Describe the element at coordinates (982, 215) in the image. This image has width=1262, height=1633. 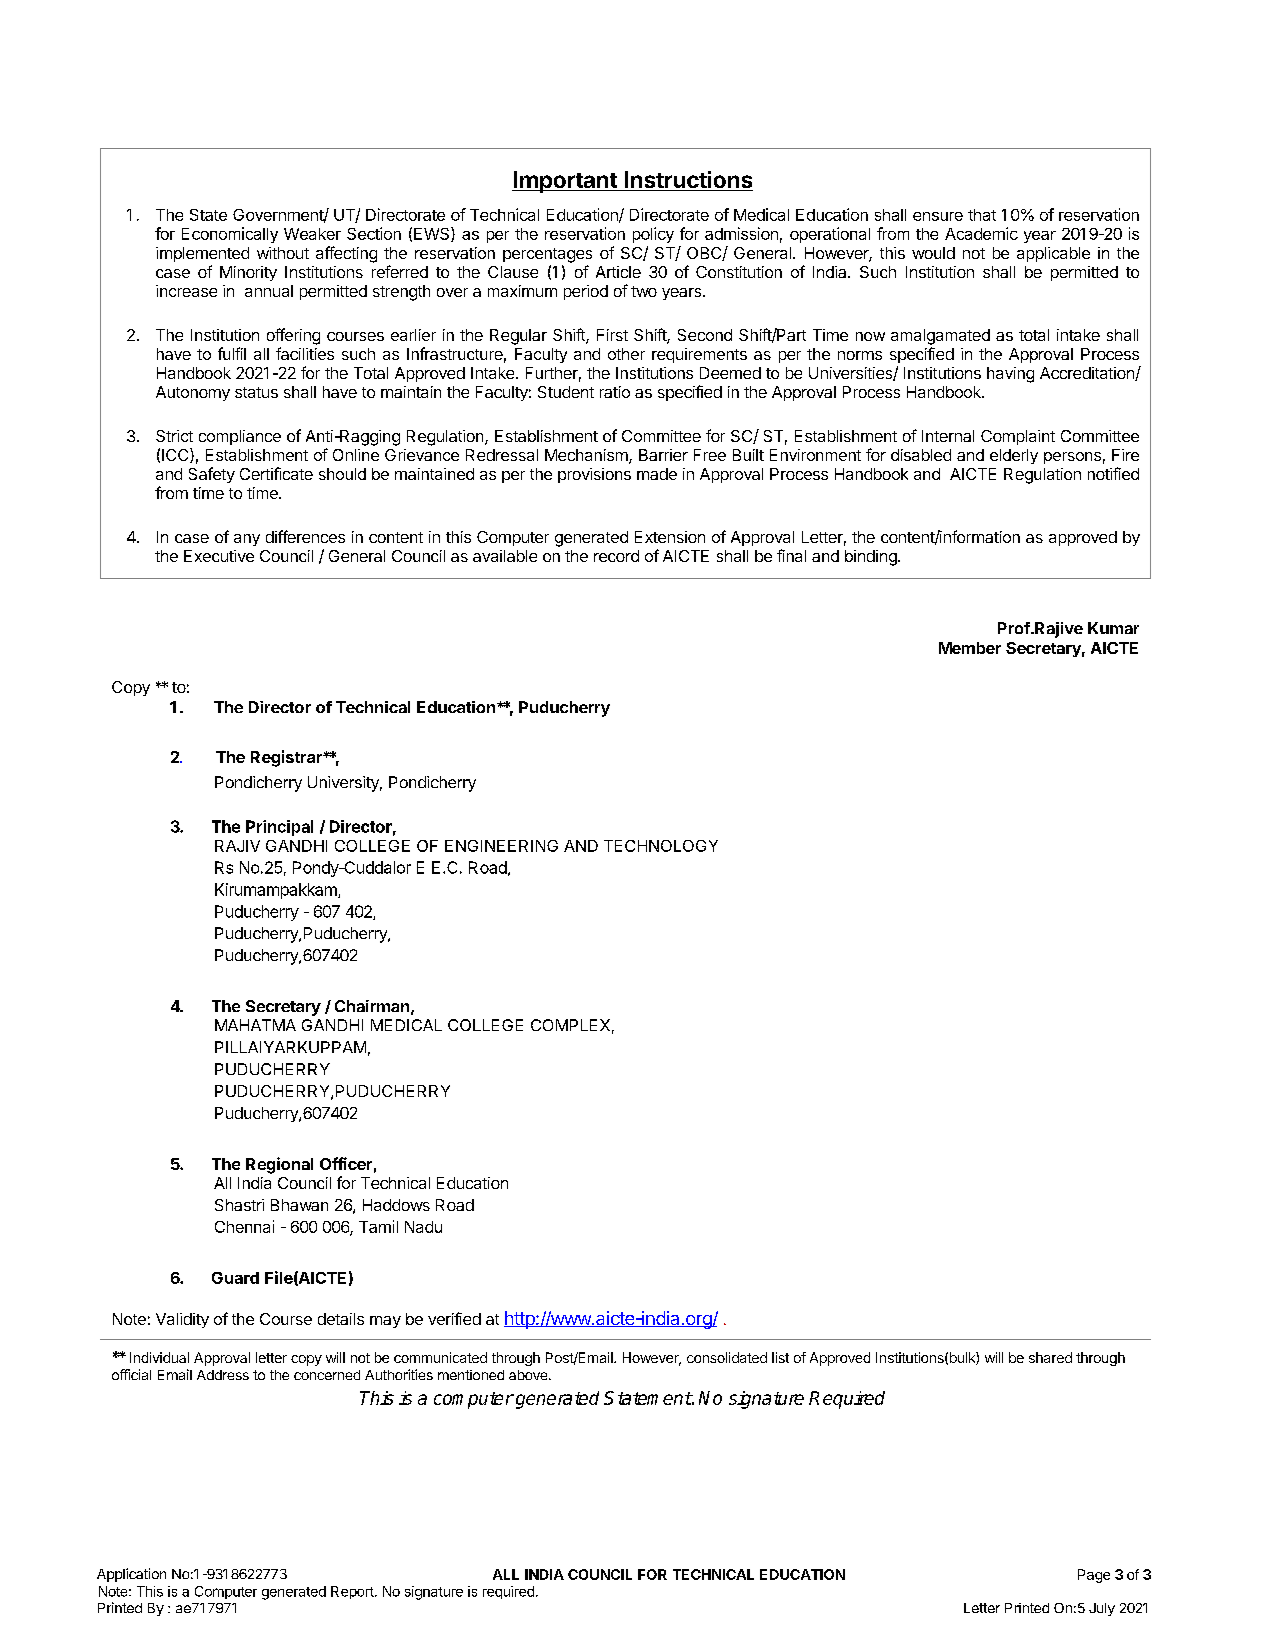
I see `that` at that location.
